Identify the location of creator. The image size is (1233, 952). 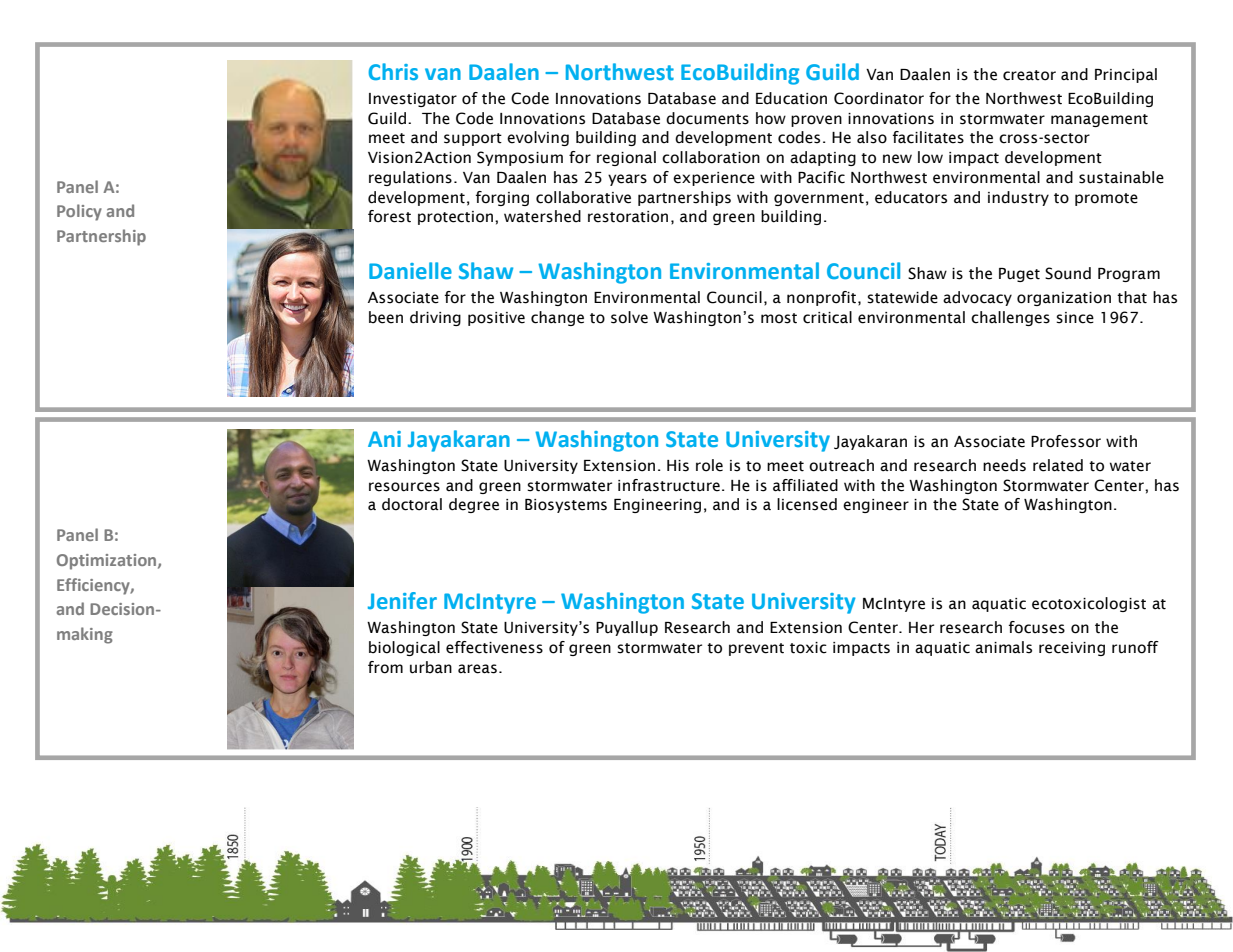
(1029, 75).
